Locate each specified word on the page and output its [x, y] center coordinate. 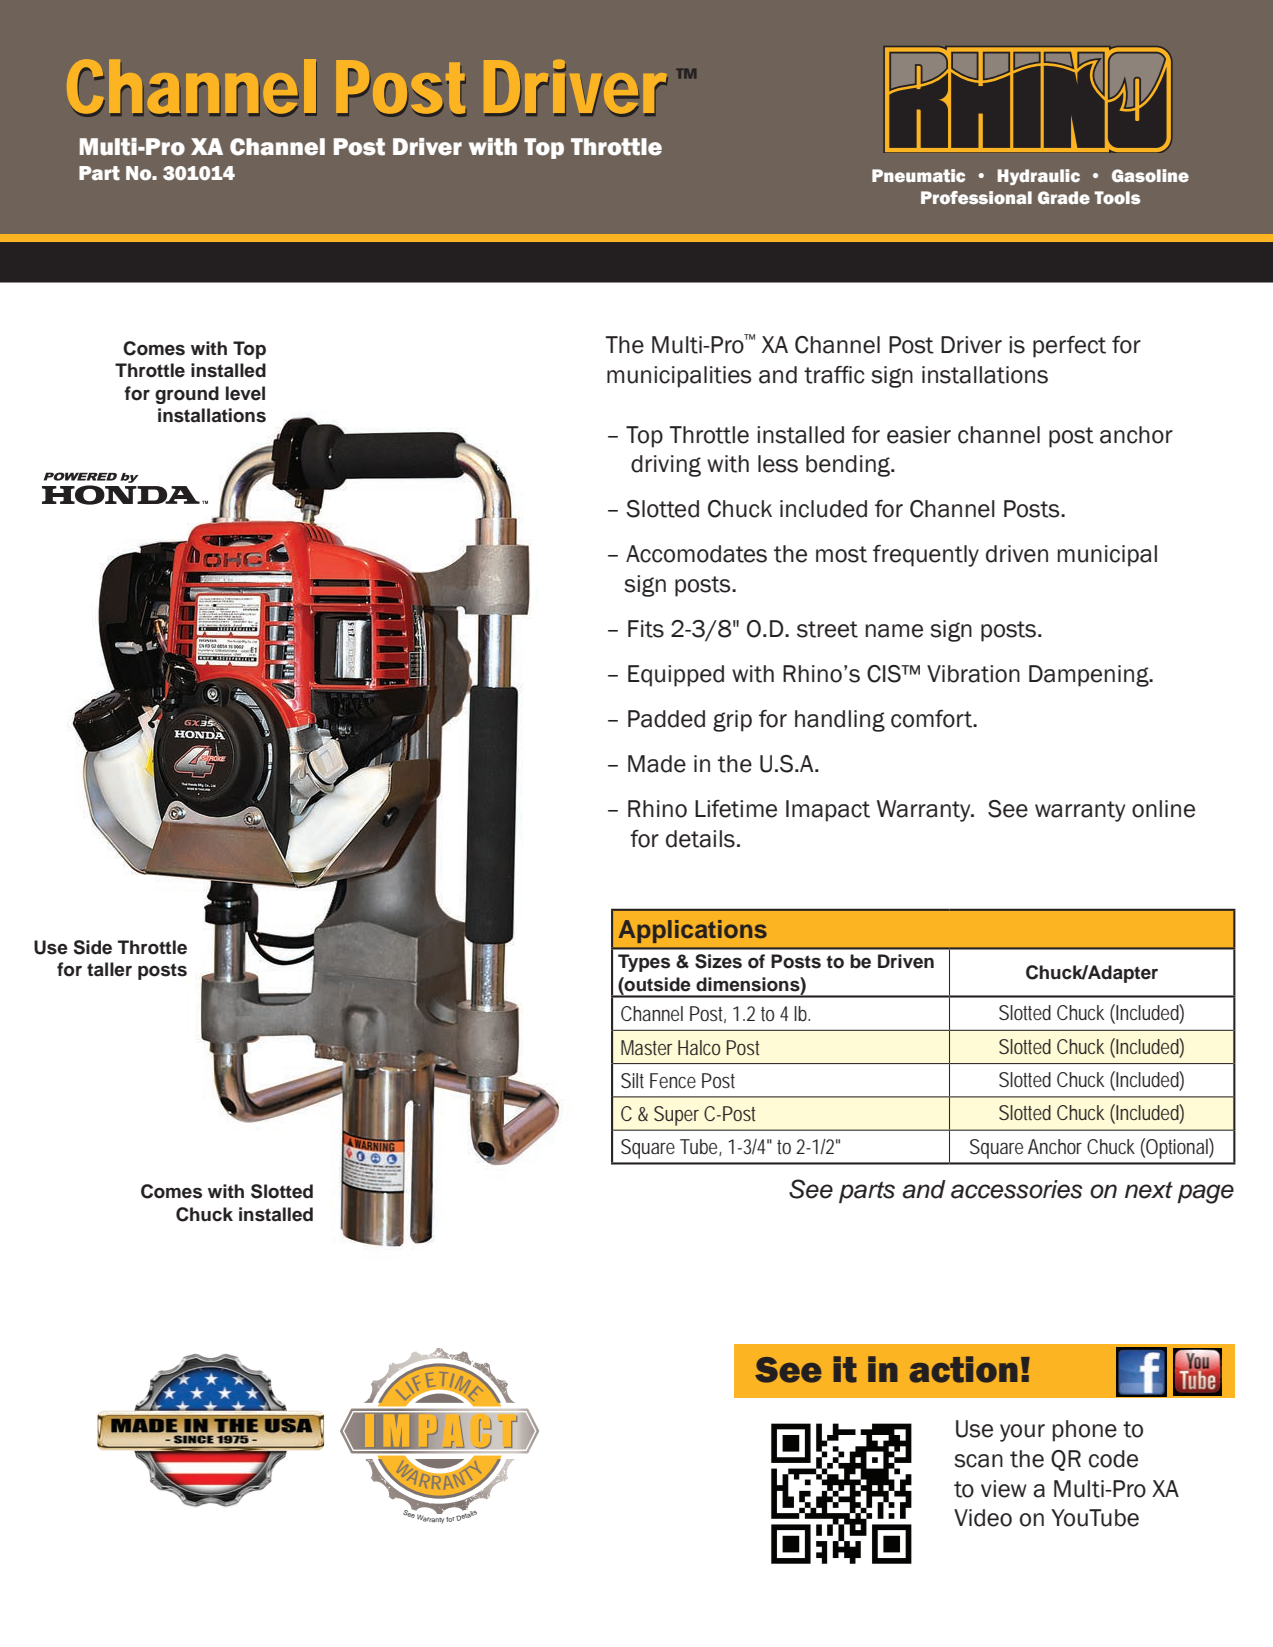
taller [109, 969]
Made [657, 764]
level [245, 393]
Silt [632, 1081]
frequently [926, 556]
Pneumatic [918, 175]
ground [187, 395]
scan [978, 1461]
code [1113, 1459]
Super [676, 1116]
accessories [1016, 1189]
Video [983, 1518]
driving [666, 466]
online [1163, 809]
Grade [1064, 197]
